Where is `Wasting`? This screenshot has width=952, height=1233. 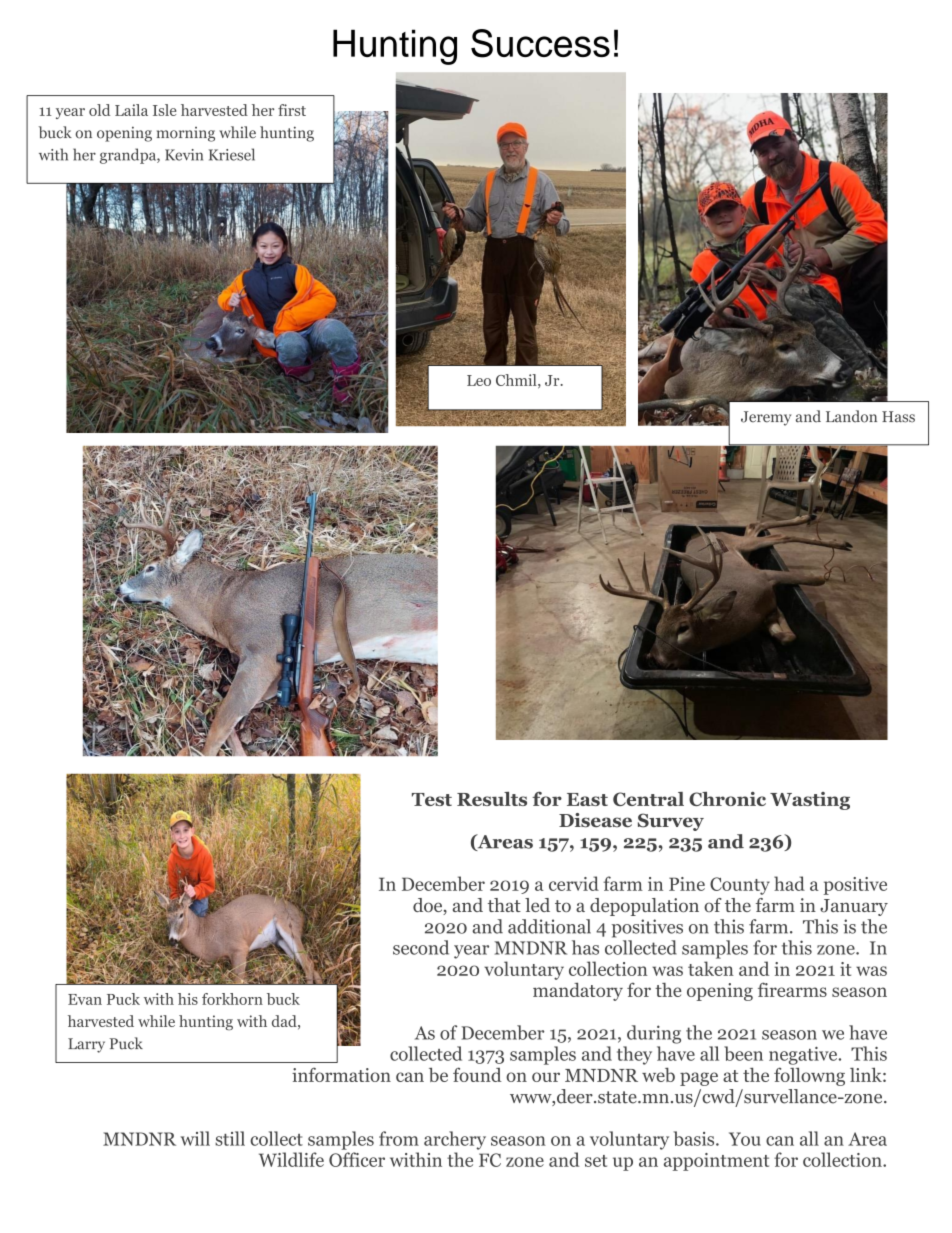 Wasting is located at coordinates (810, 801).
